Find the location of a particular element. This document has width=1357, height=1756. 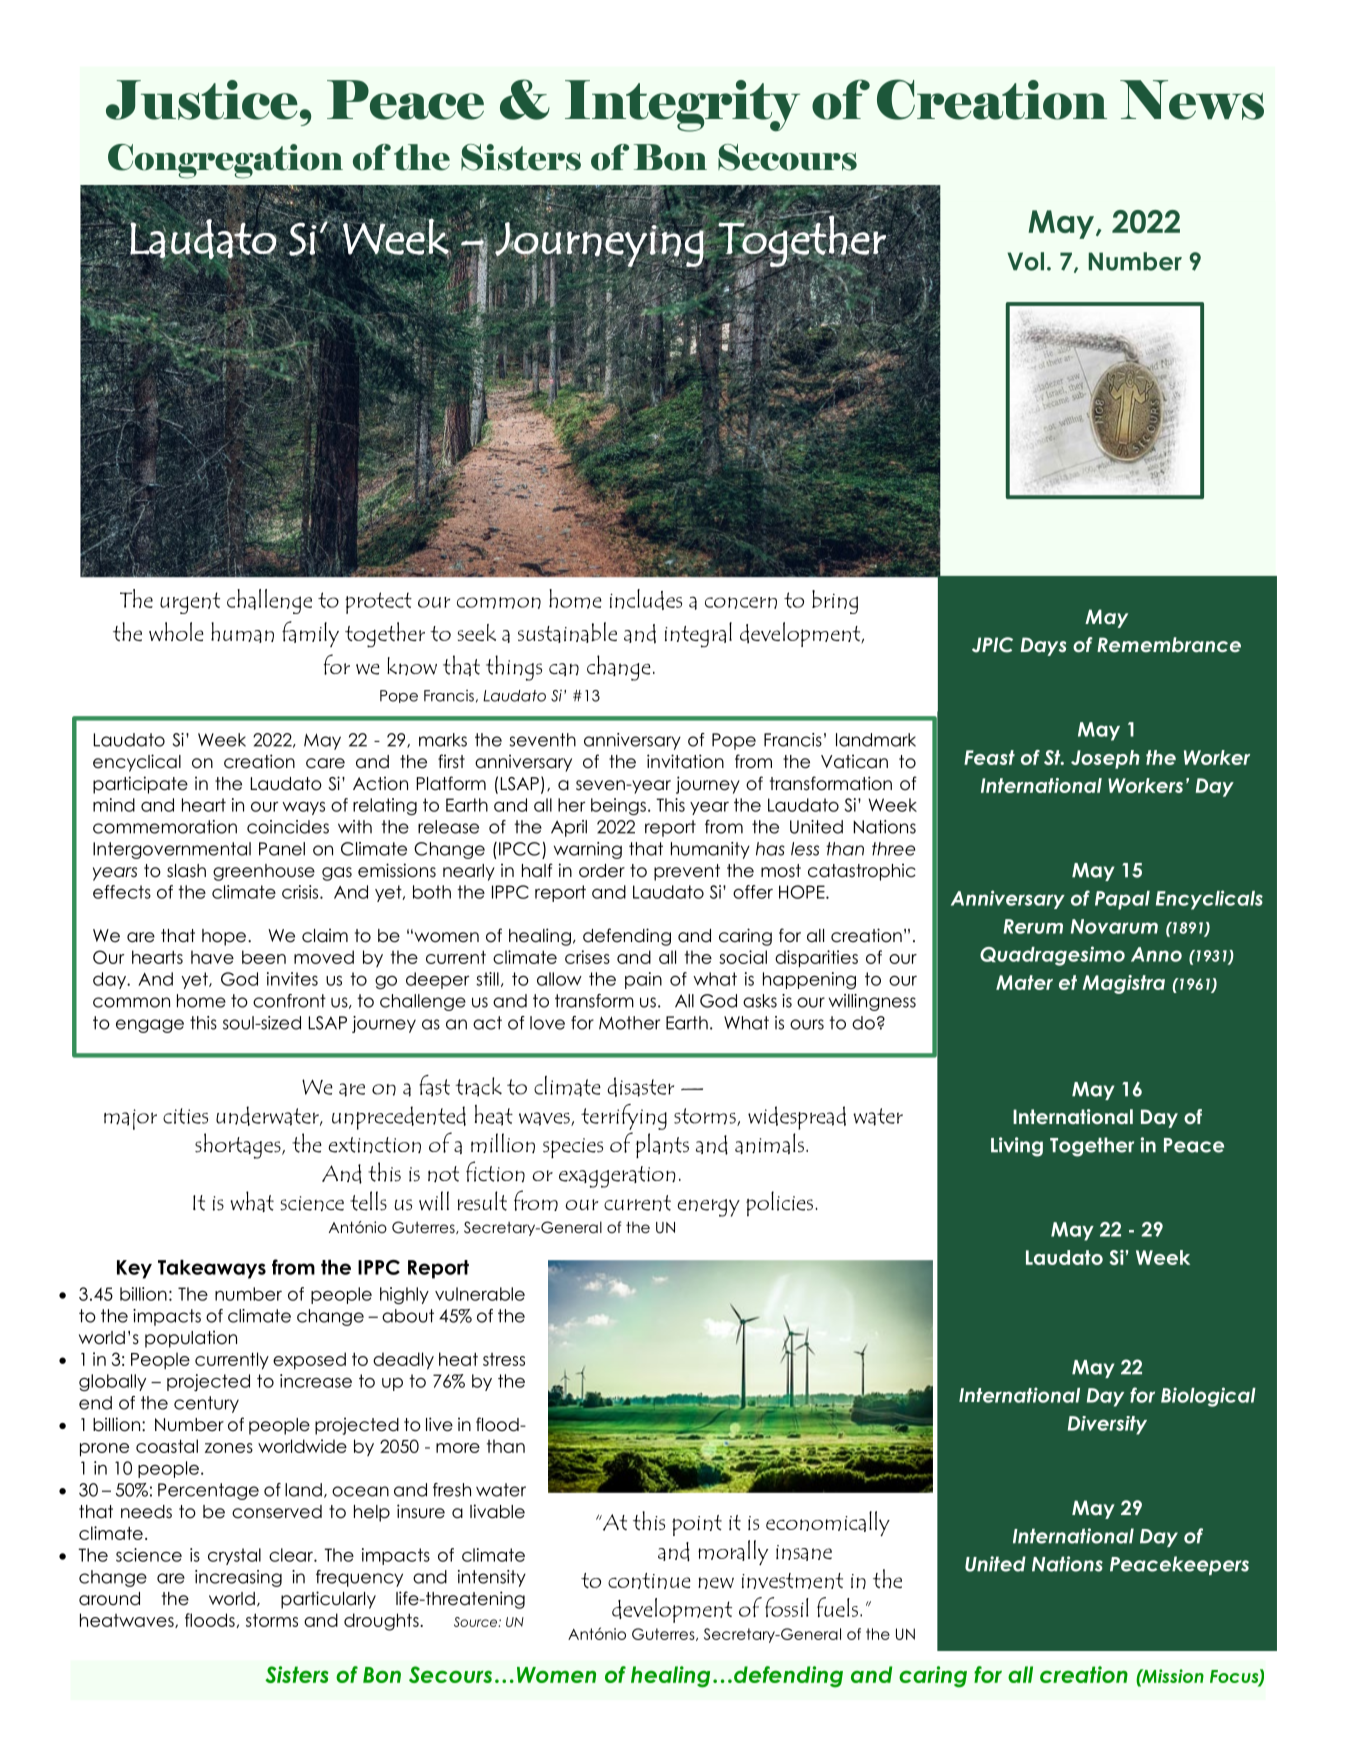

News is located at coordinates (1192, 100).
